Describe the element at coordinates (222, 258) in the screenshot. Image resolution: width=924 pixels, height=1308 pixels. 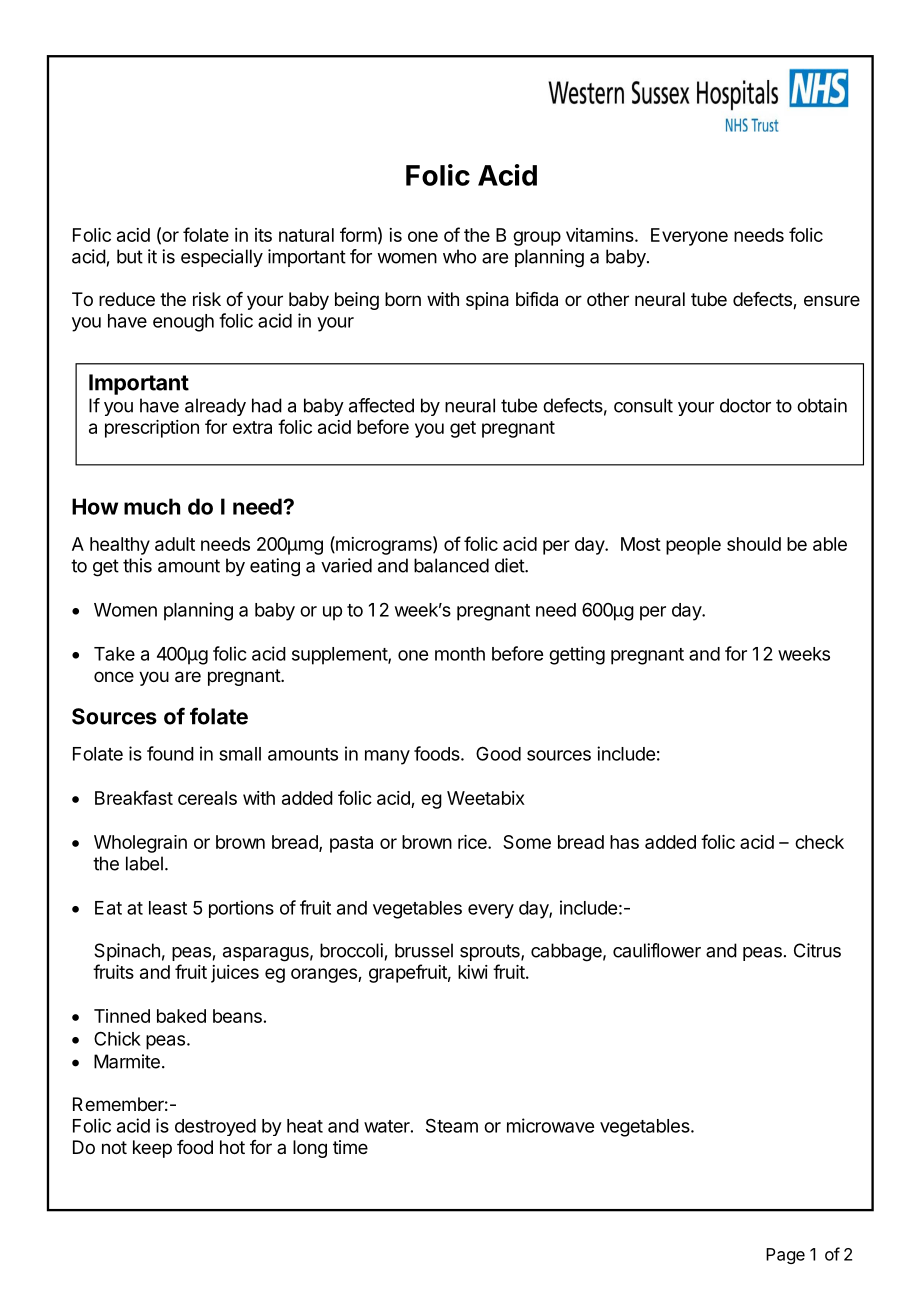
I see `especially` at that location.
